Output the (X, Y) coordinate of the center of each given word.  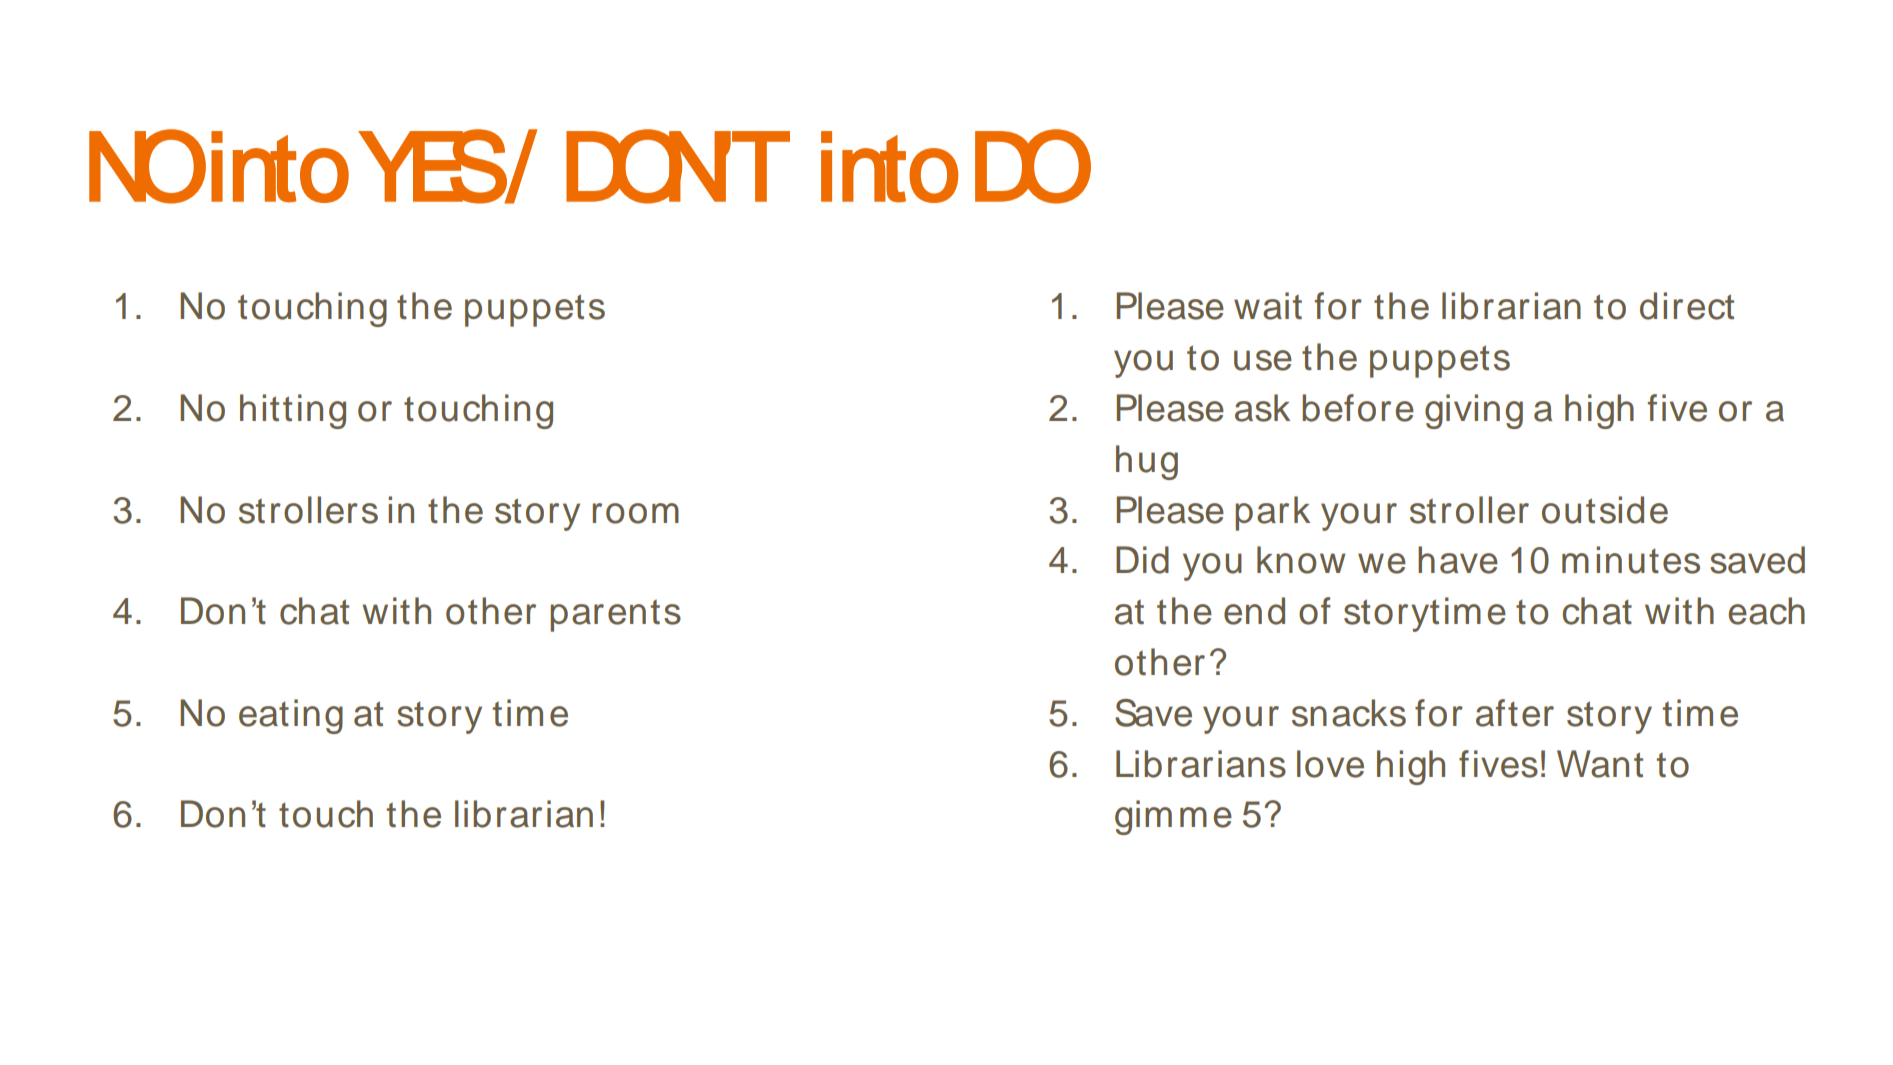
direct (1687, 306)
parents (615, 615)
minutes (1631, 560)
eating (291, 716)
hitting (293, 411)
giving (1474, 411)
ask (1262, 408)
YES (433, 166)
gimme (1173, 817)
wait (1268, 306)
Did (1142, 560)
